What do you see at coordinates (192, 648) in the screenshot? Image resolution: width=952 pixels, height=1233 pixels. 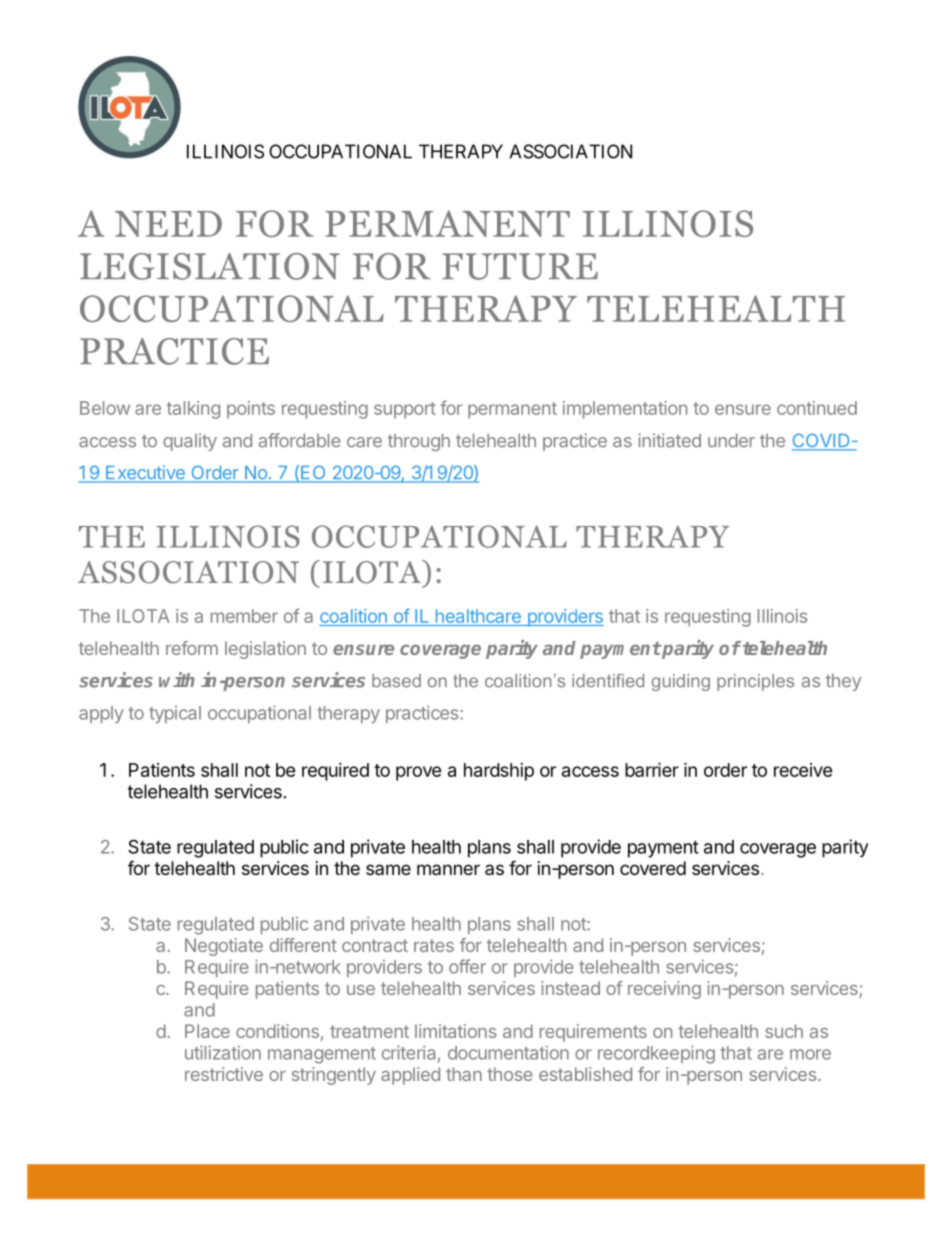 I see `reform` at bounding box center [192, 648].
